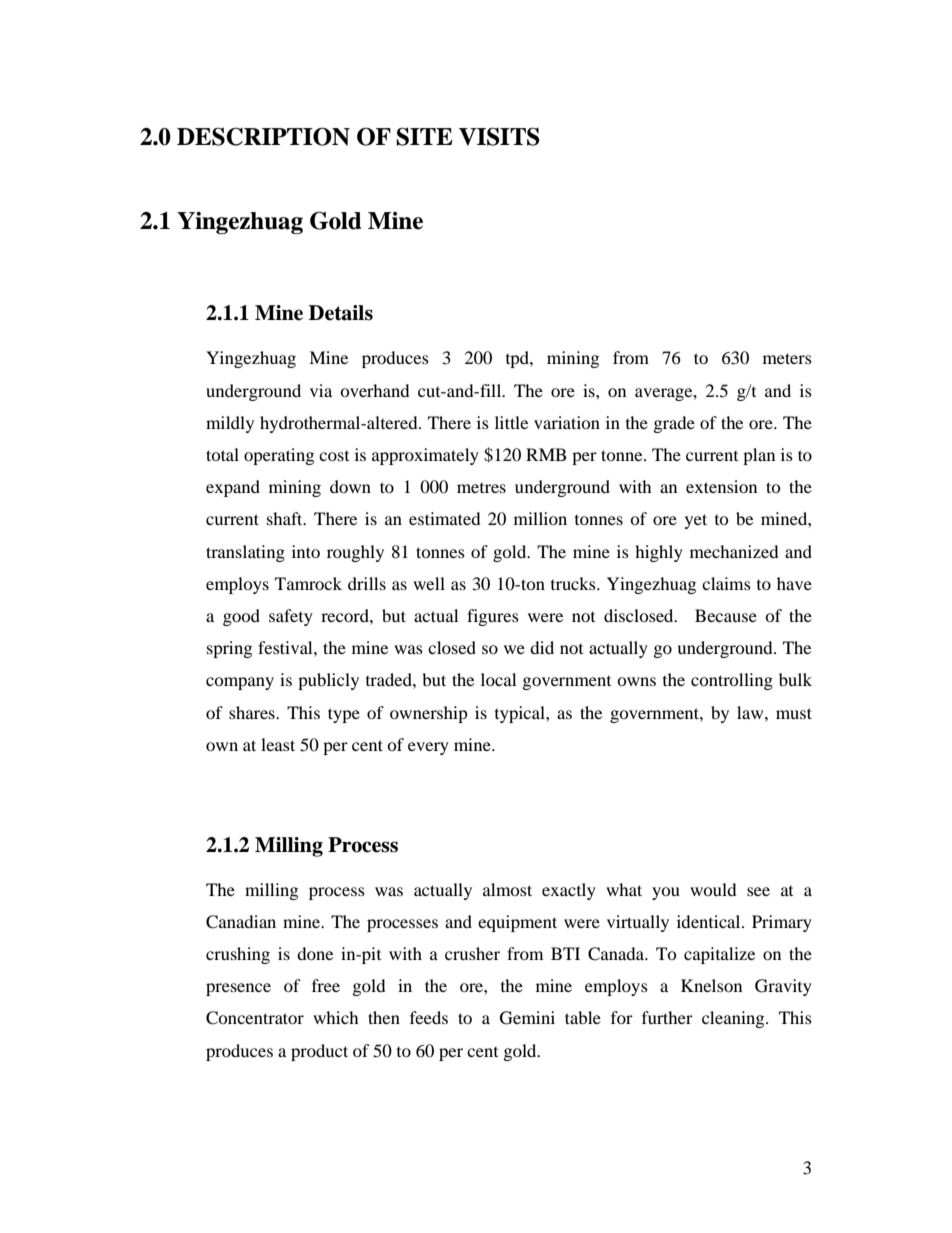 The height and width of the screenshot is (1233, 952). What do you see at coordinates (527, 1018) in the screenshot?
I see `Gemini` at bounding box center [527, 1018].
